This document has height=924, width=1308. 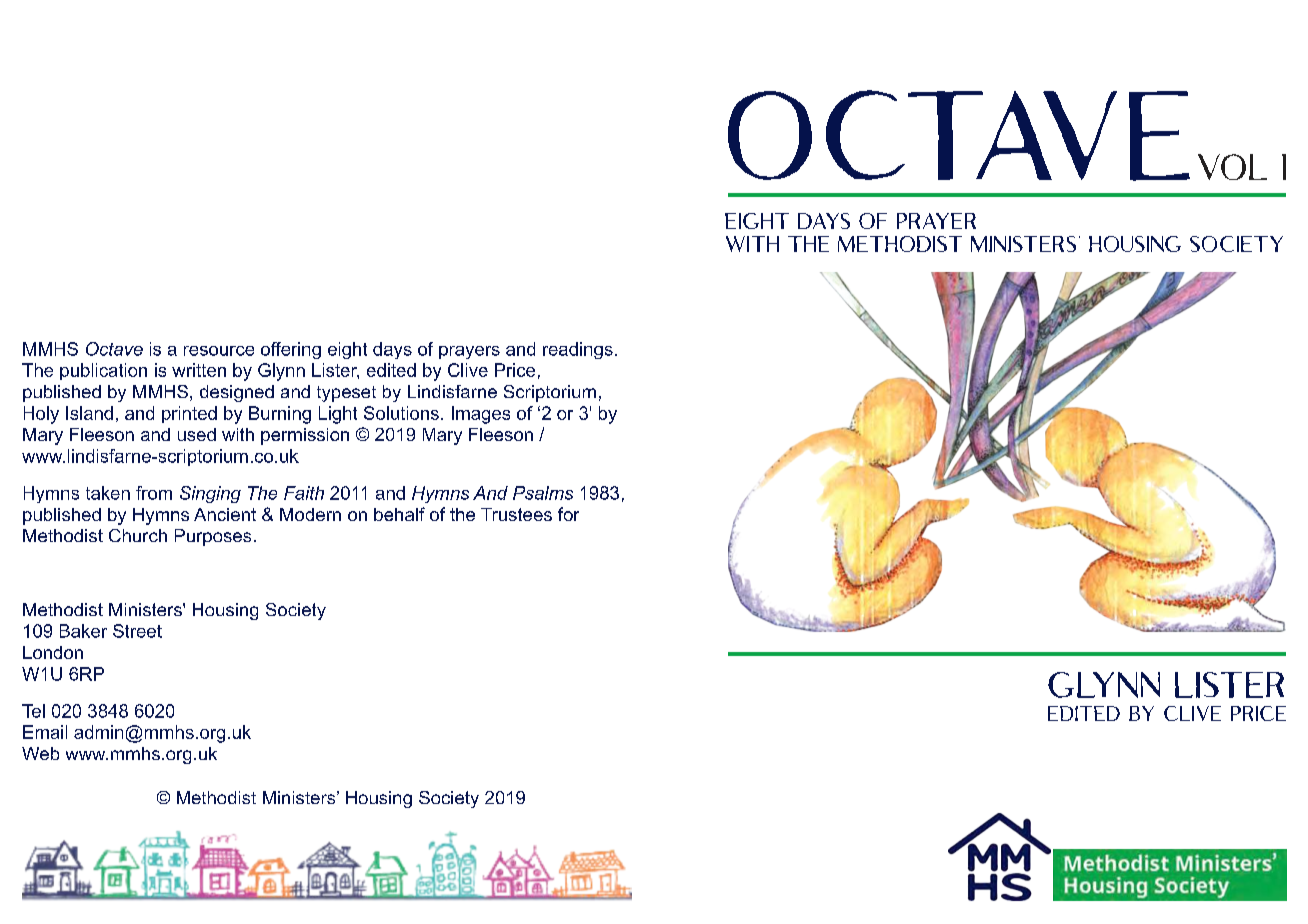 What do you see at coordinates (346, 394) in the document?
I see `typeset` at bounding box center [346, 394].
